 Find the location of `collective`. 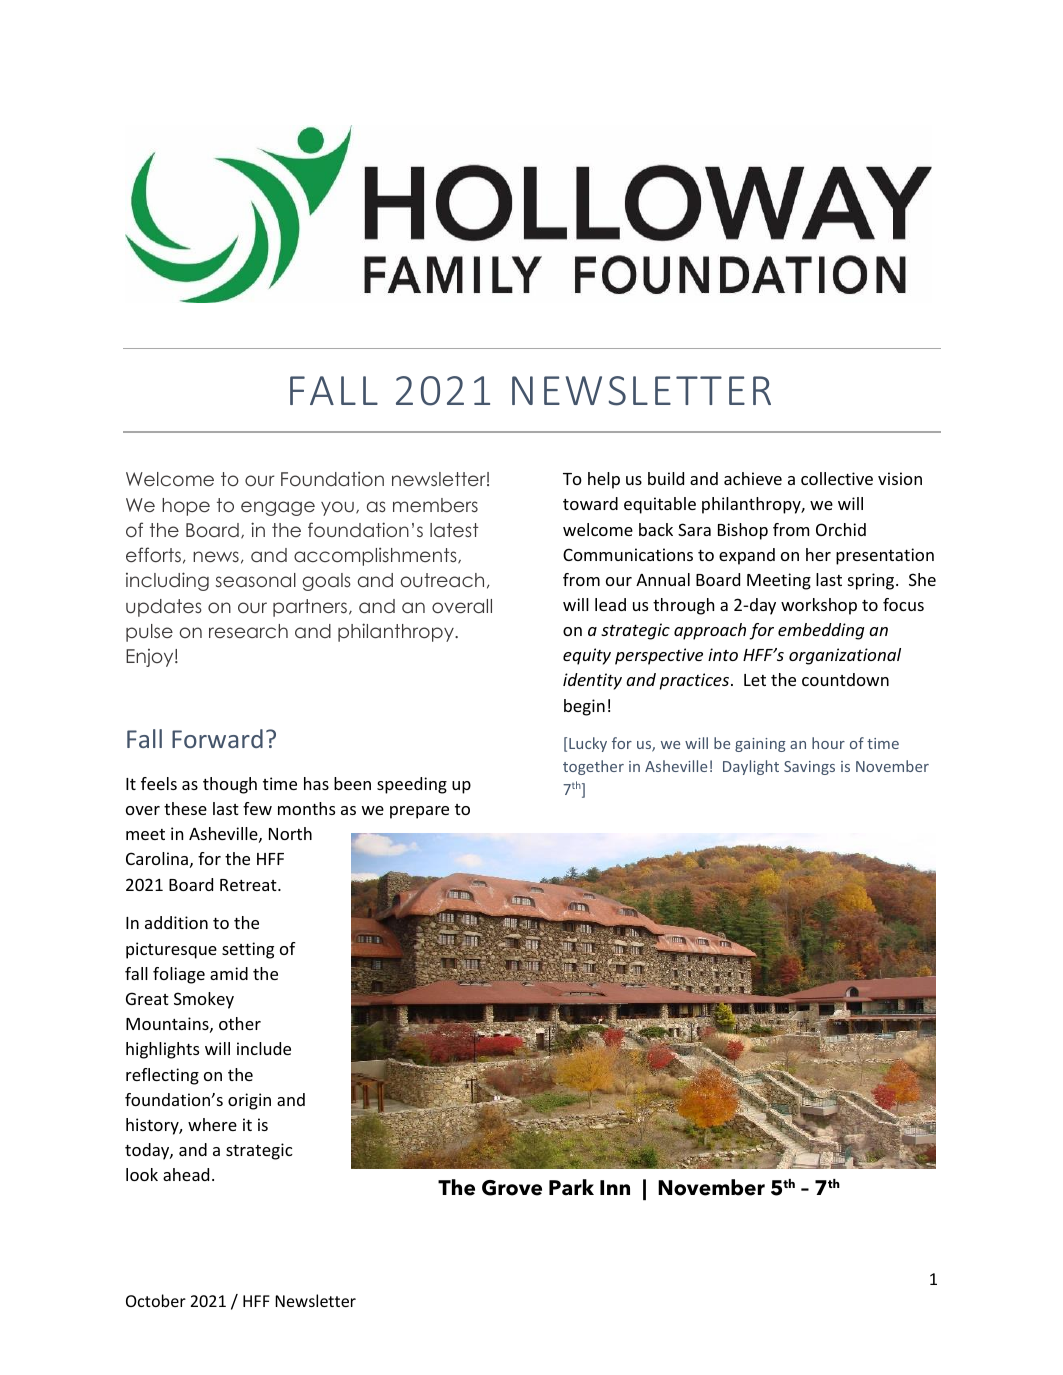

collective is located at coordinates (837, 478).
